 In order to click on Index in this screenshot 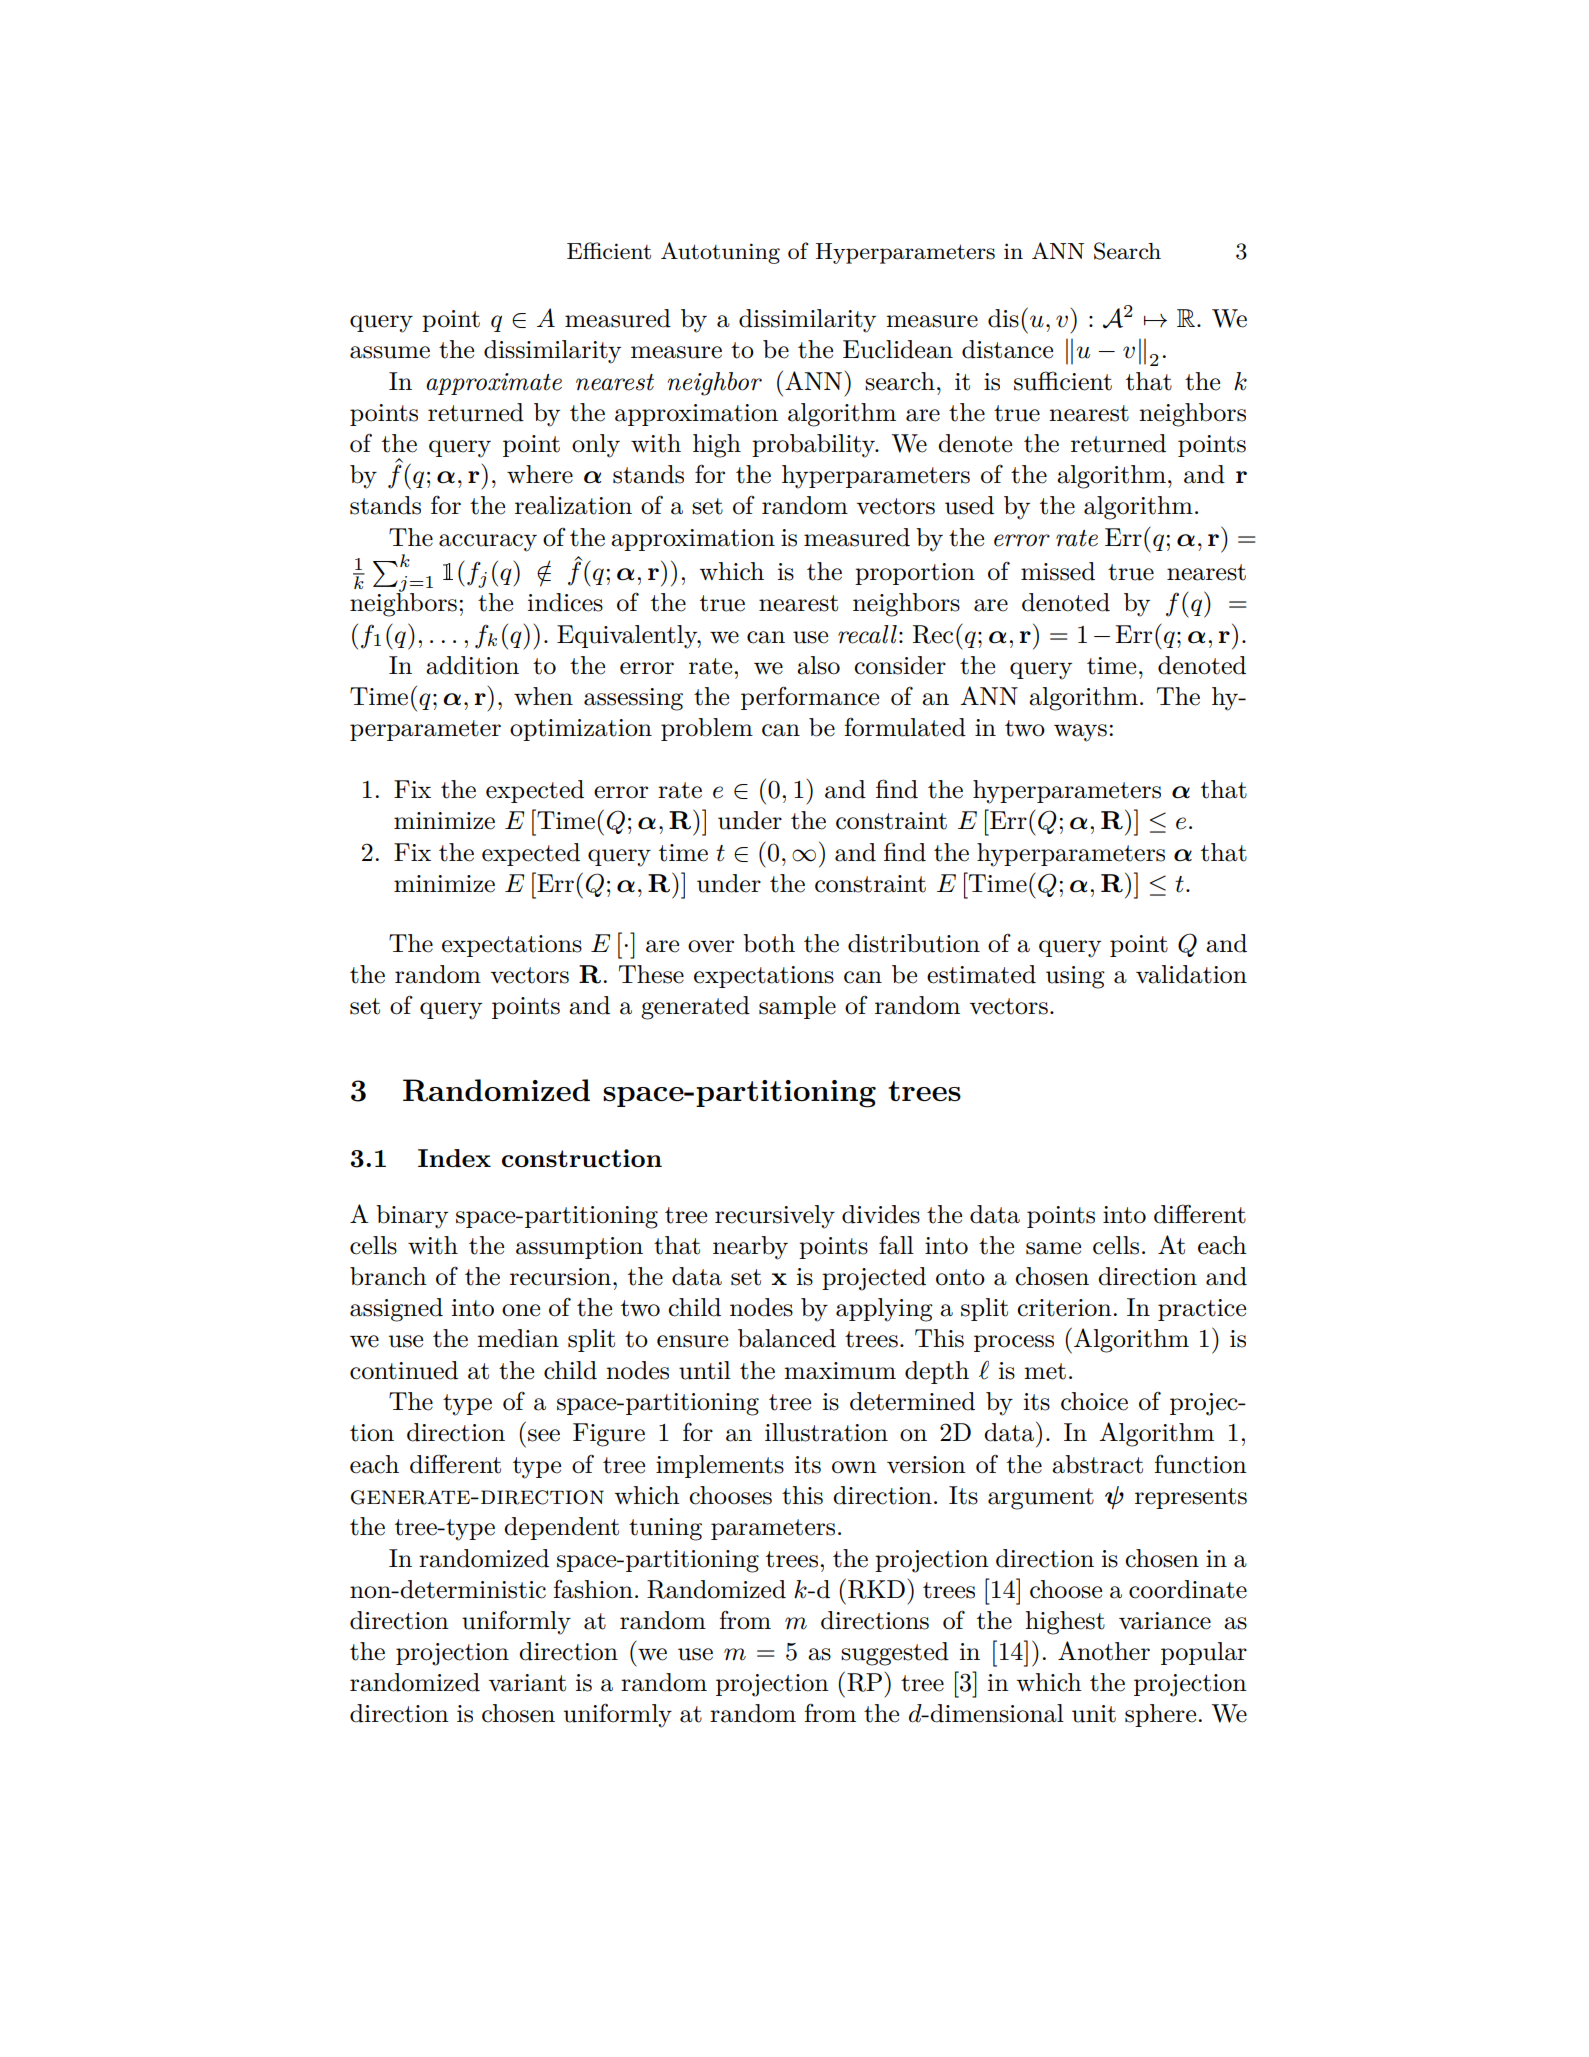, I will do `click(454, 1158)`.
